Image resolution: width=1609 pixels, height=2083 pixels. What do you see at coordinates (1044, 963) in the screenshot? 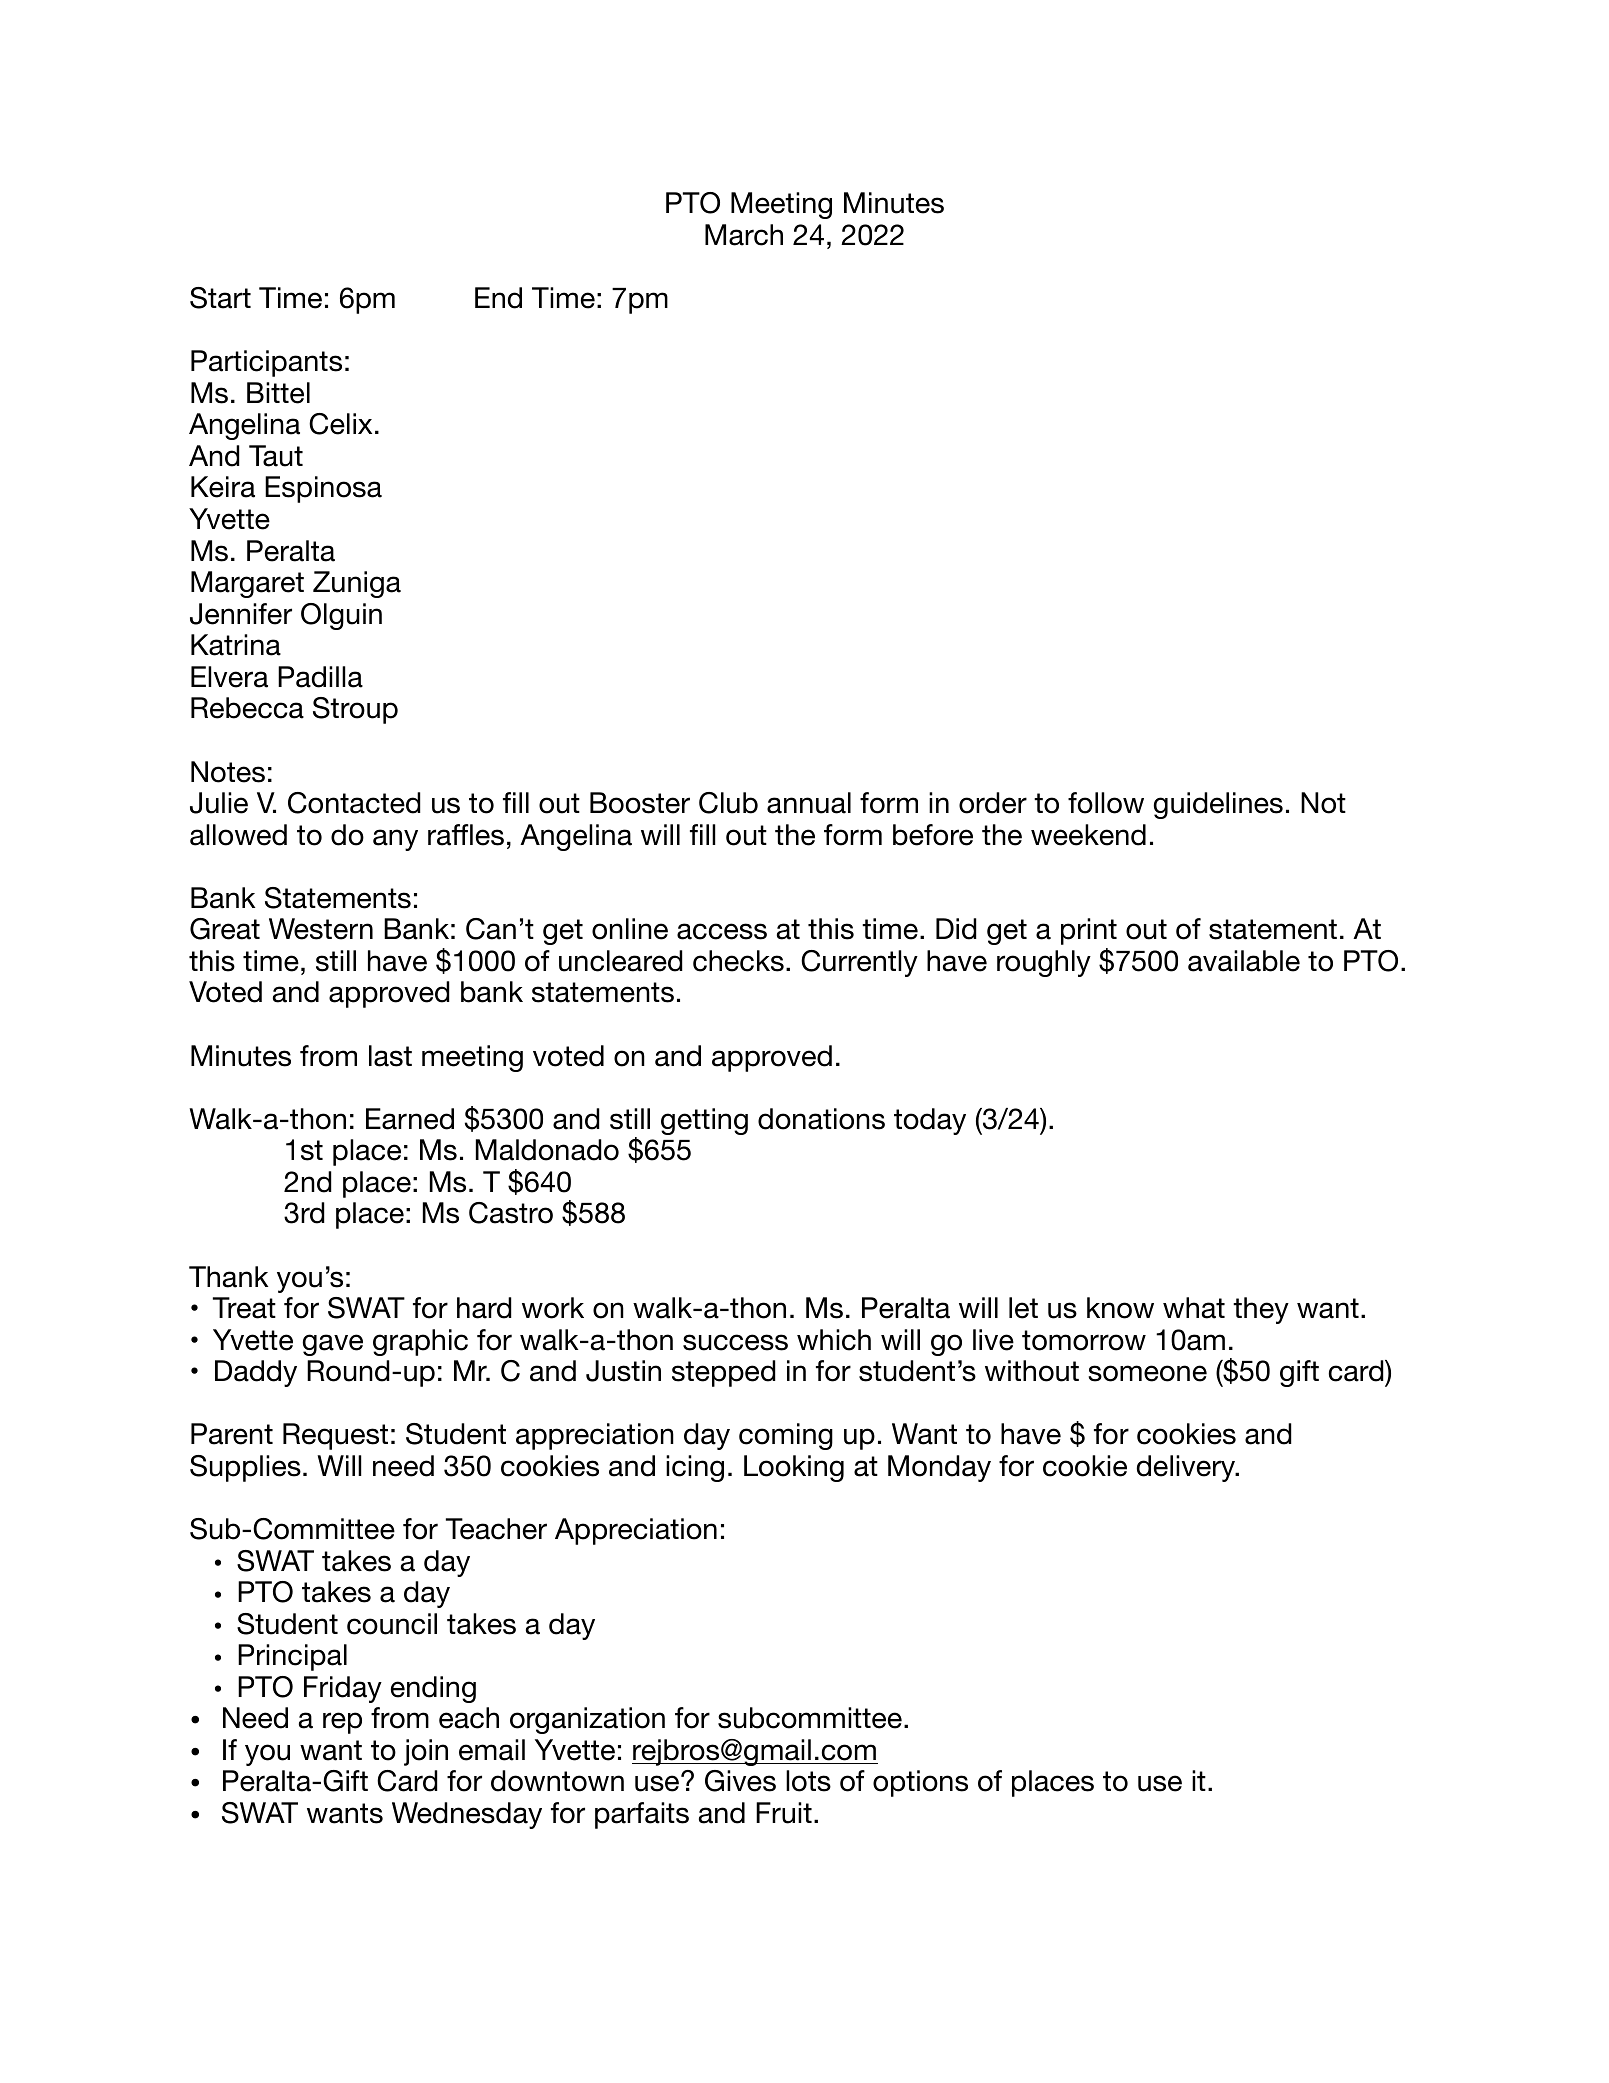
I see `roughly` at bounding box center [1044, 963].
